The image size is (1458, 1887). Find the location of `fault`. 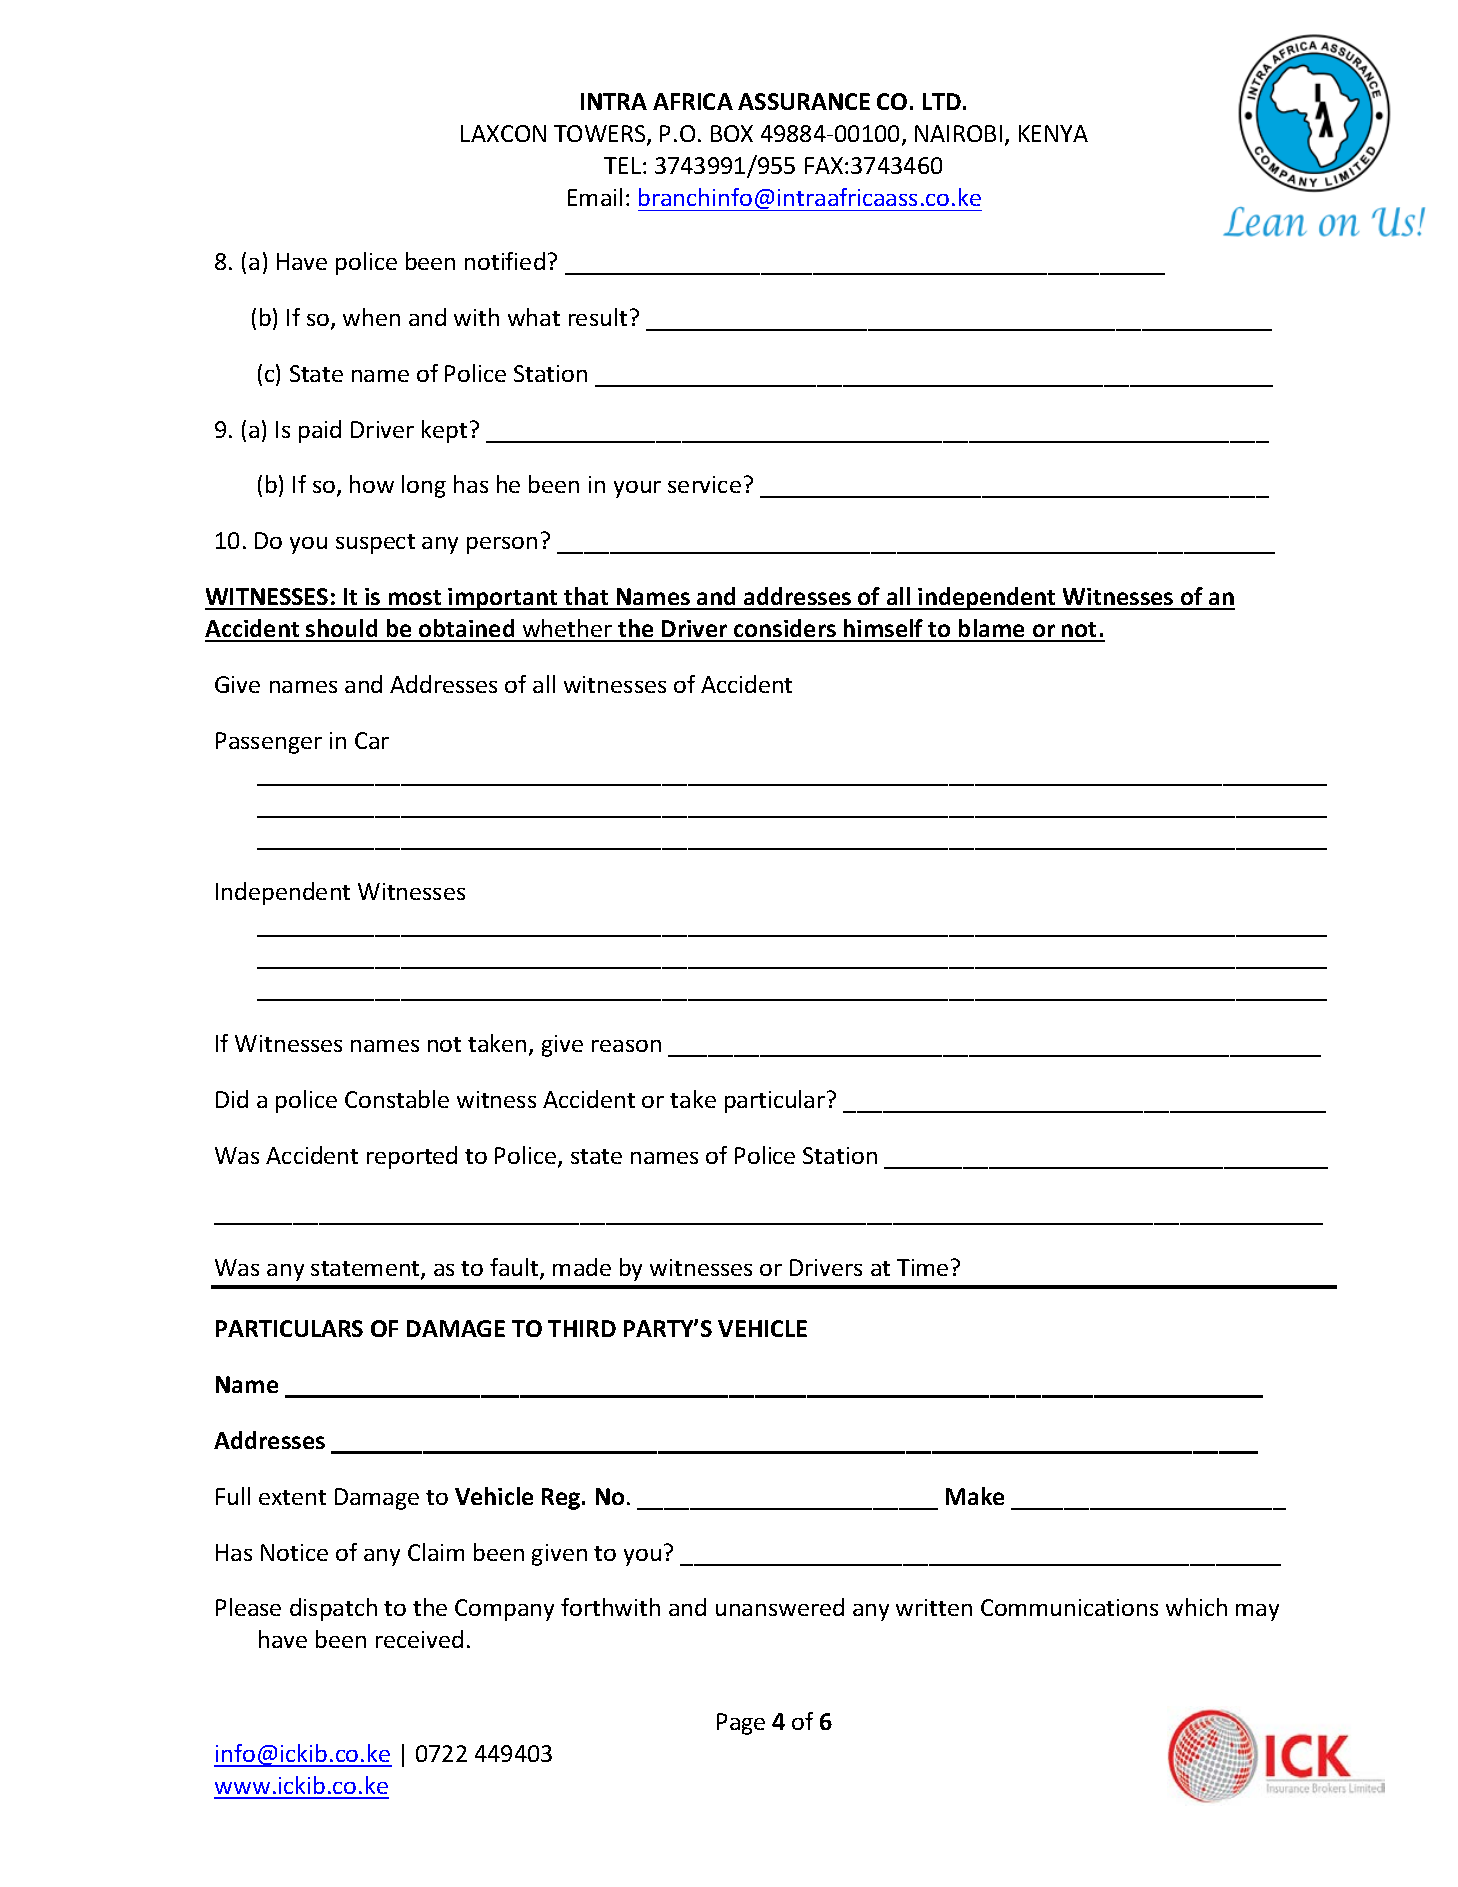

fault is located at coordinates (515, 1268).
